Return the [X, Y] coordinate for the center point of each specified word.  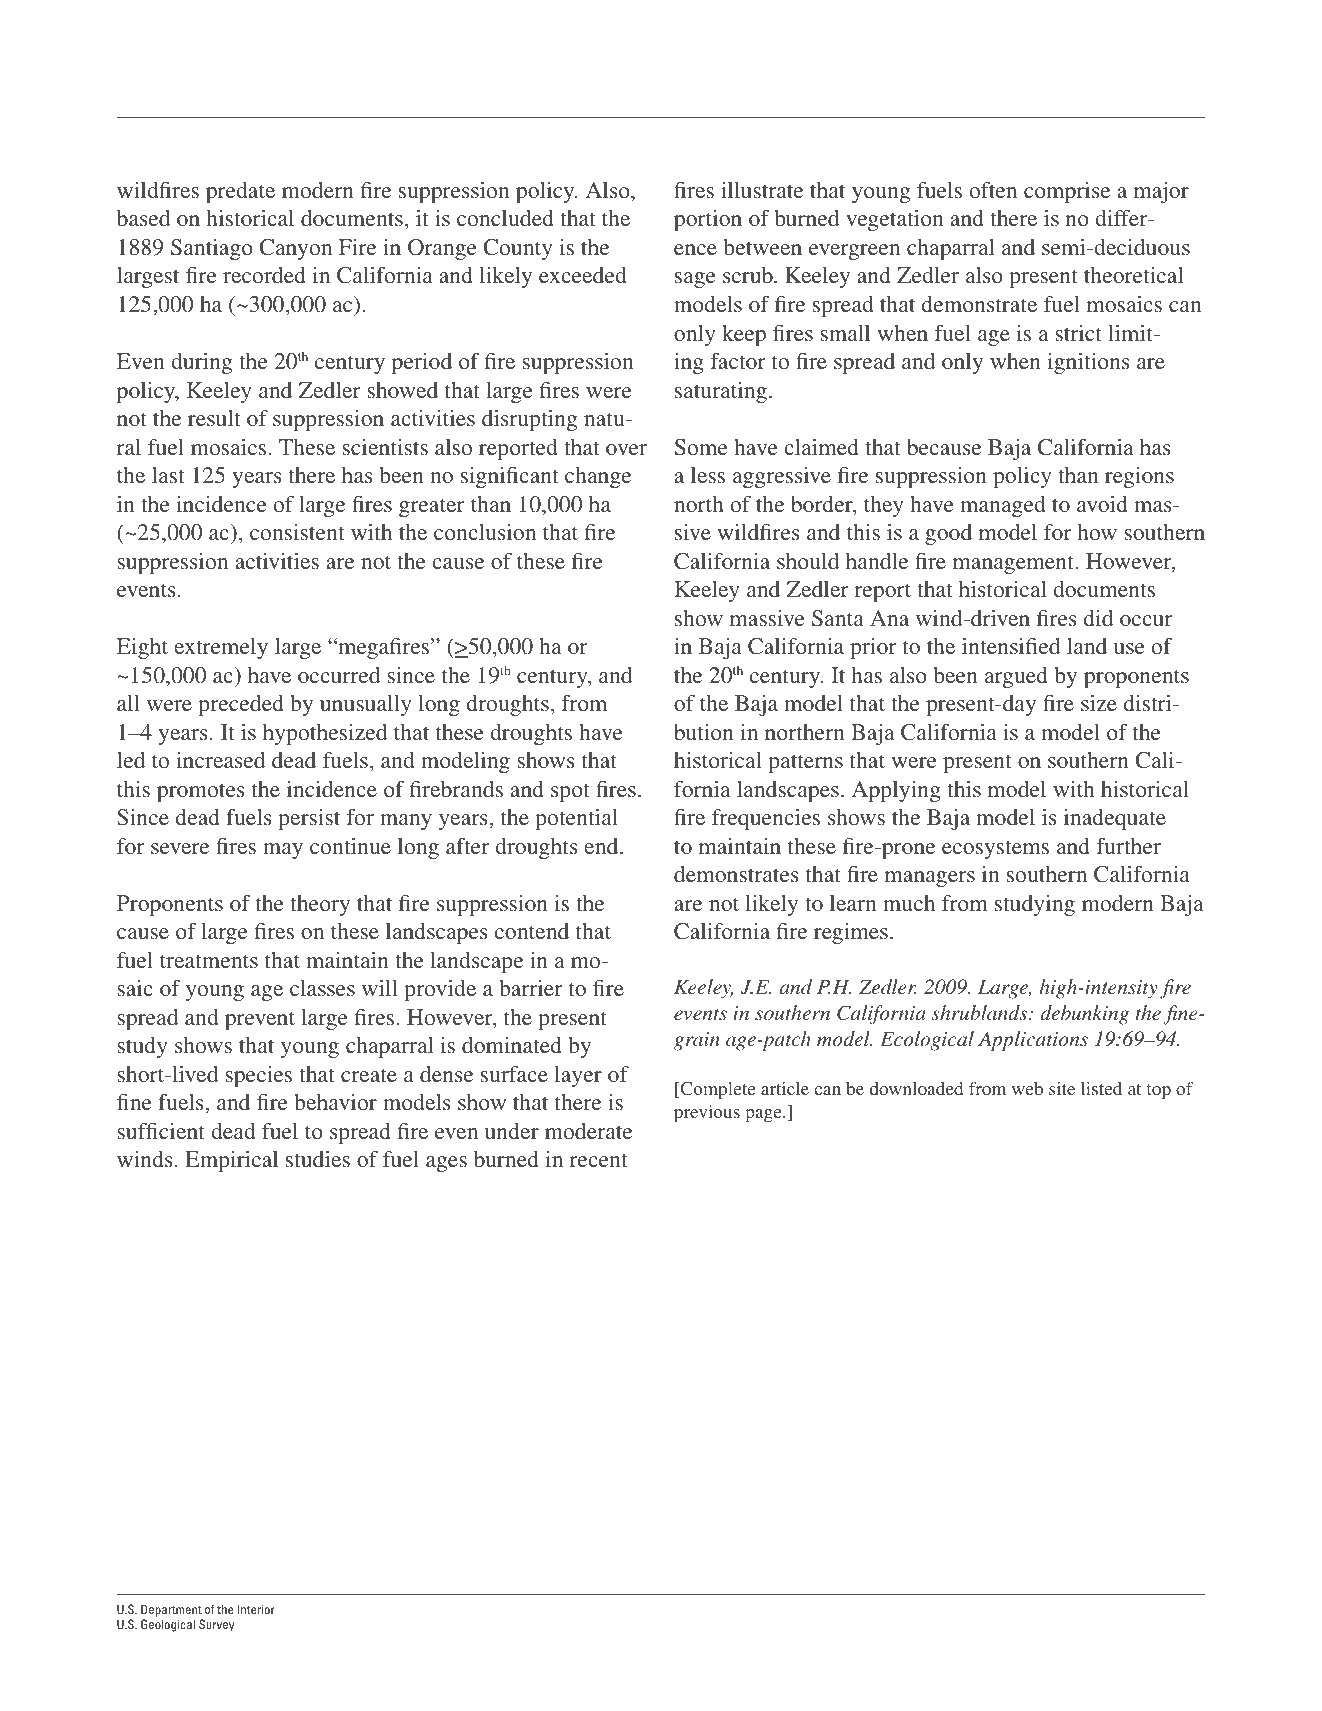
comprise [1067, 192]
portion [708, 220]
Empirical [231, 1161]
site [1062, 1088]
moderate [588, 1131]
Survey [216, 1625]
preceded [241, 705]
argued [1016, 677]
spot [570, 792]
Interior [256, 1609]
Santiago [212, 249]
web [1027, 1088]
